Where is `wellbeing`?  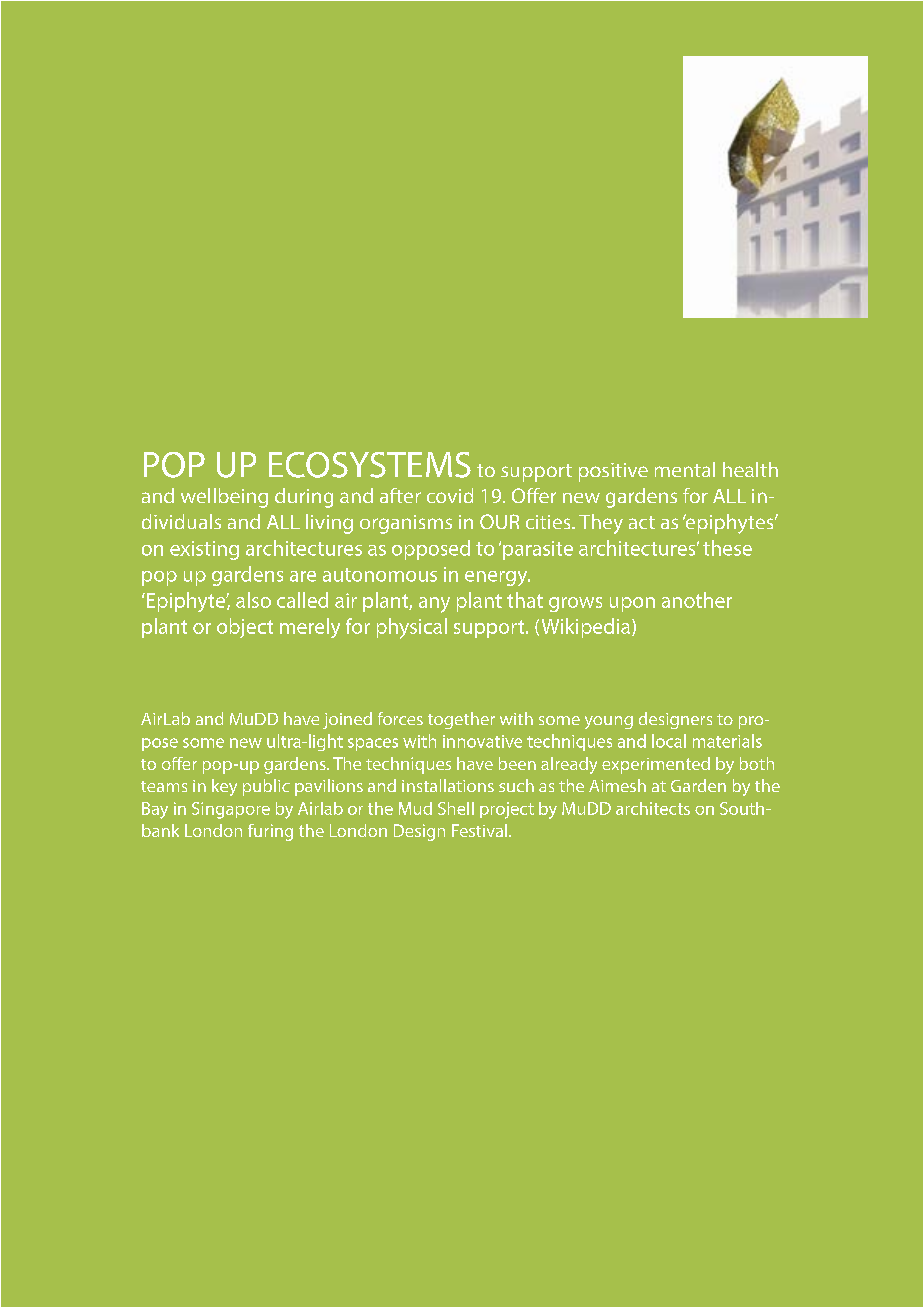
wellbeing is located at coordinates (224, 498).
